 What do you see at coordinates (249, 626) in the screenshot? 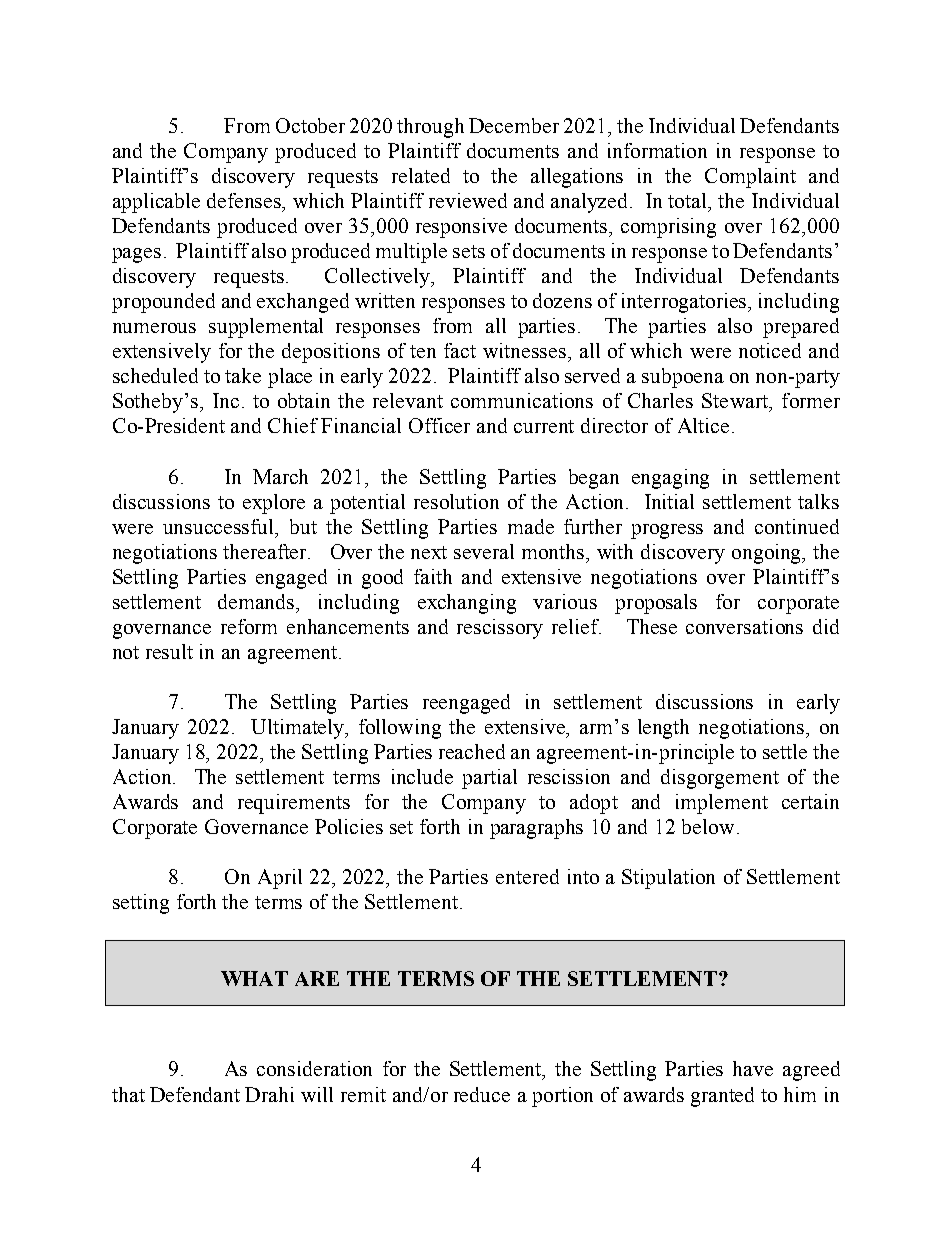
I see `reform` at bounding box center [249, 626].
